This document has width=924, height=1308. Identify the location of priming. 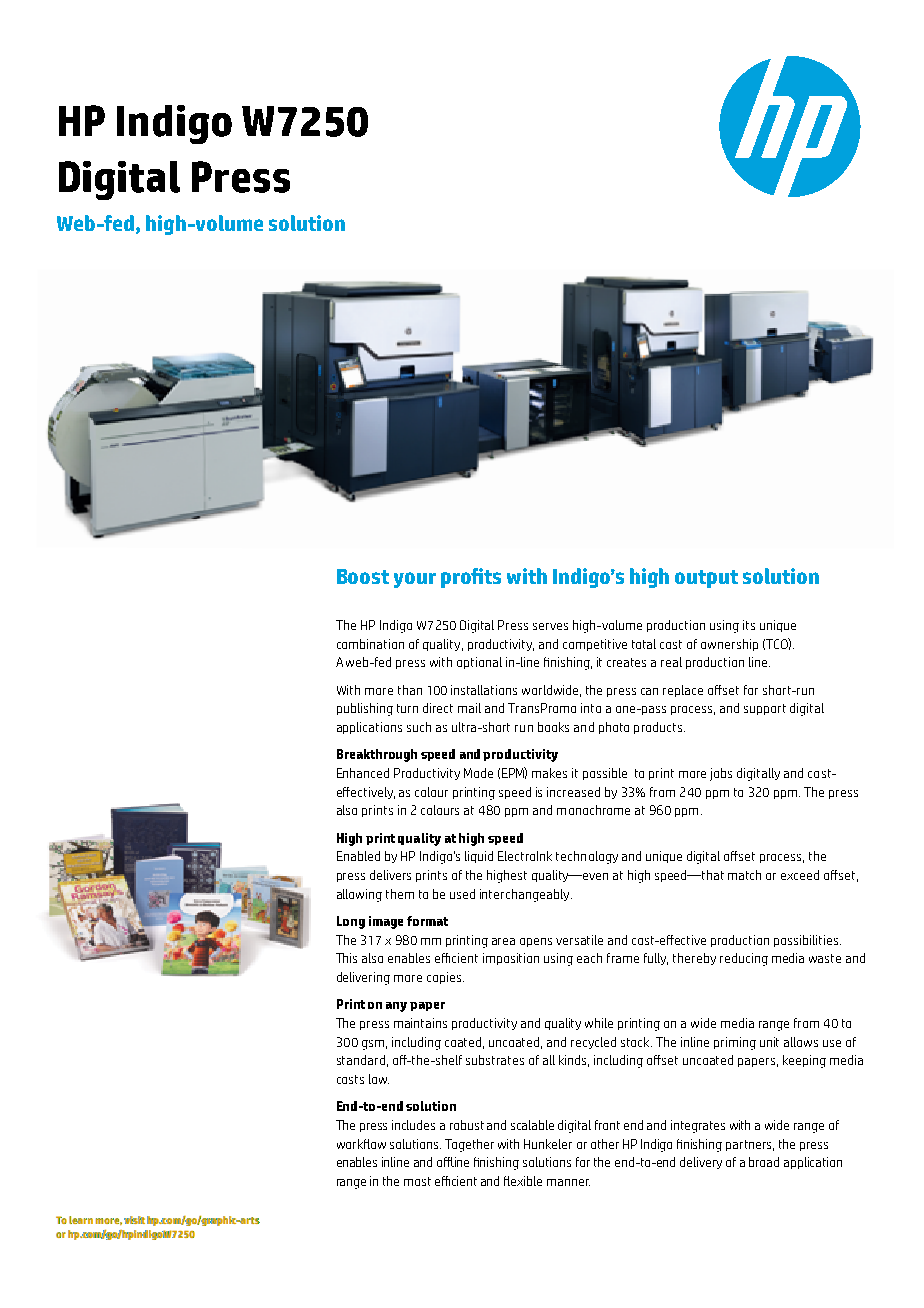
(735, 1043).
